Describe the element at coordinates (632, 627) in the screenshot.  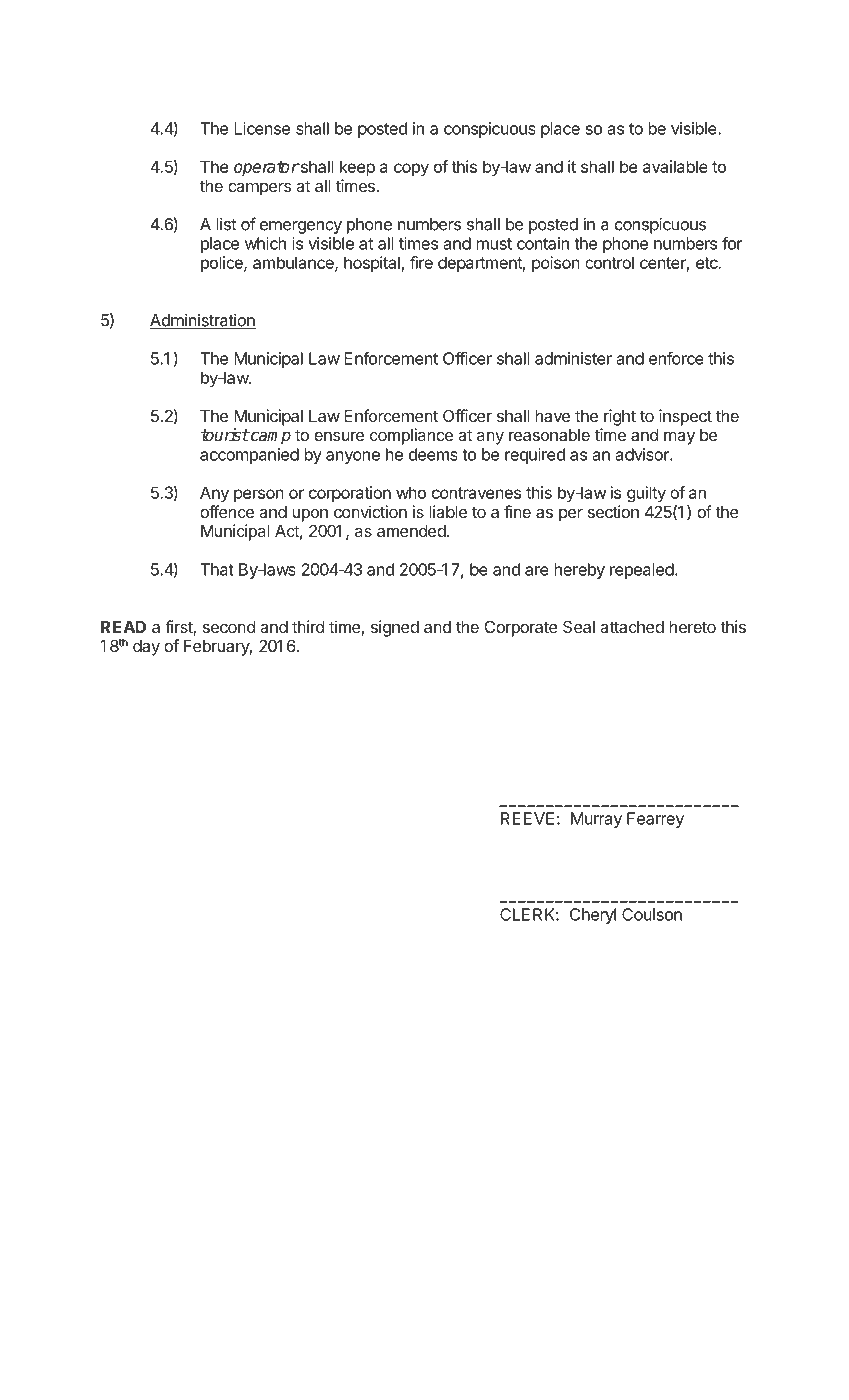
I see `attached` at that location.
